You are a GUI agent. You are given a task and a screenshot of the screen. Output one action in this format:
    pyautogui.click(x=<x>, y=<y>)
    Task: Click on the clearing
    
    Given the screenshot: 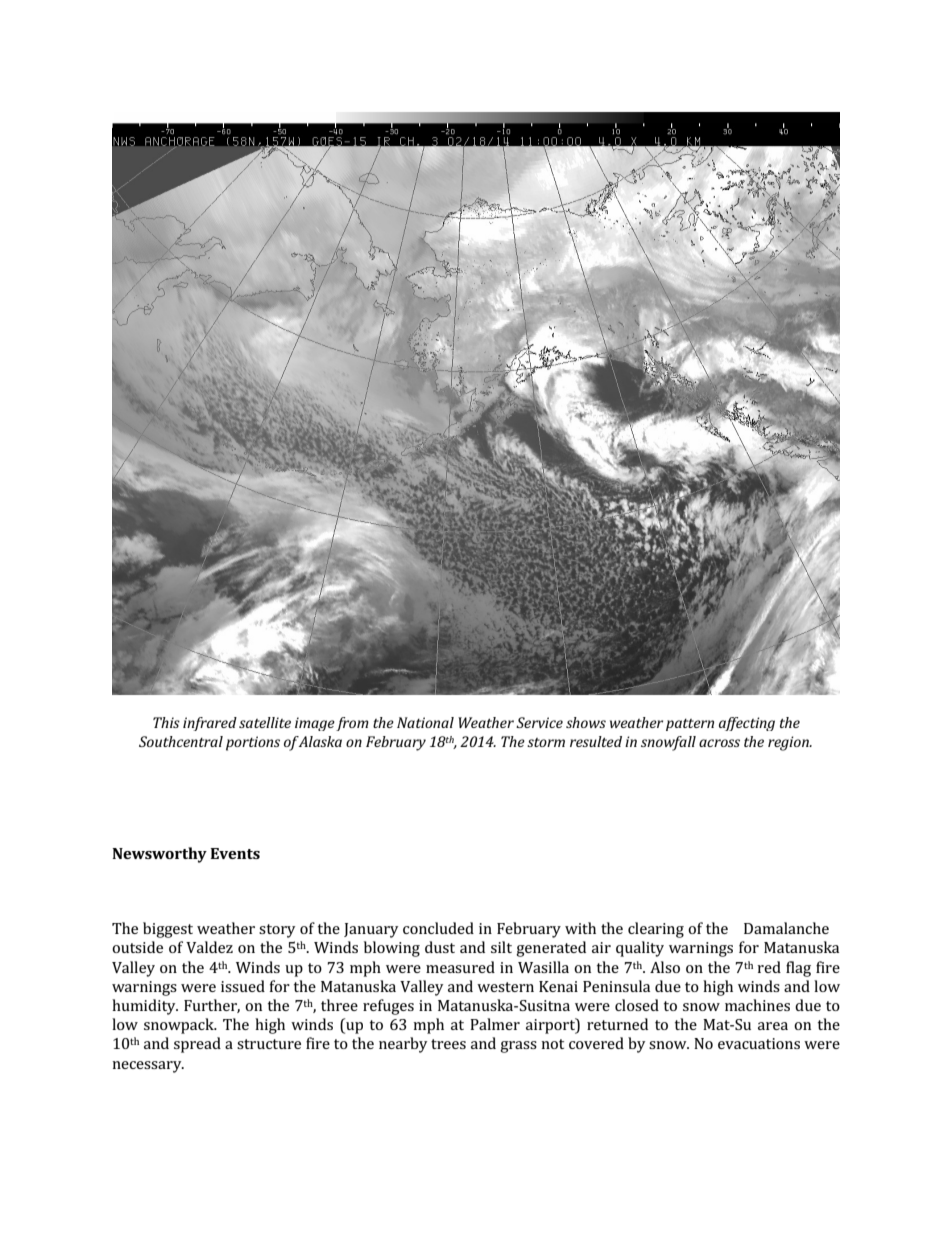 What is the action you would take?
    pyautogui.click(x=656, y=930)
